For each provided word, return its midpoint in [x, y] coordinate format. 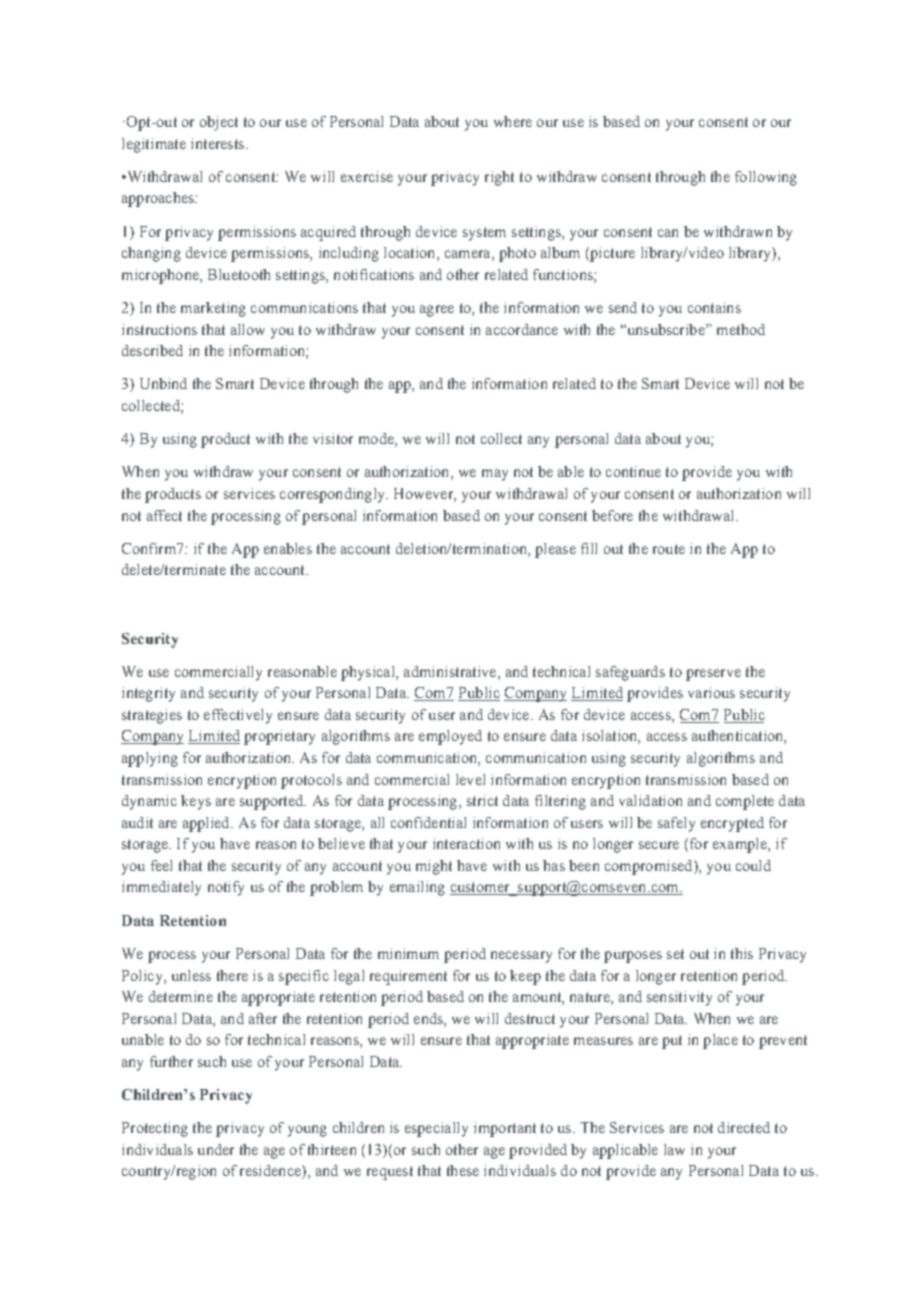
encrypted [732, 824]
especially [436, 1129]
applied [207, 824]
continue [633, 471]
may [495, 475]
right [499, 178]
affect [164, 515]
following [766, 178]
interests [219, 143]
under [216, 1149]
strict [482, 800]
